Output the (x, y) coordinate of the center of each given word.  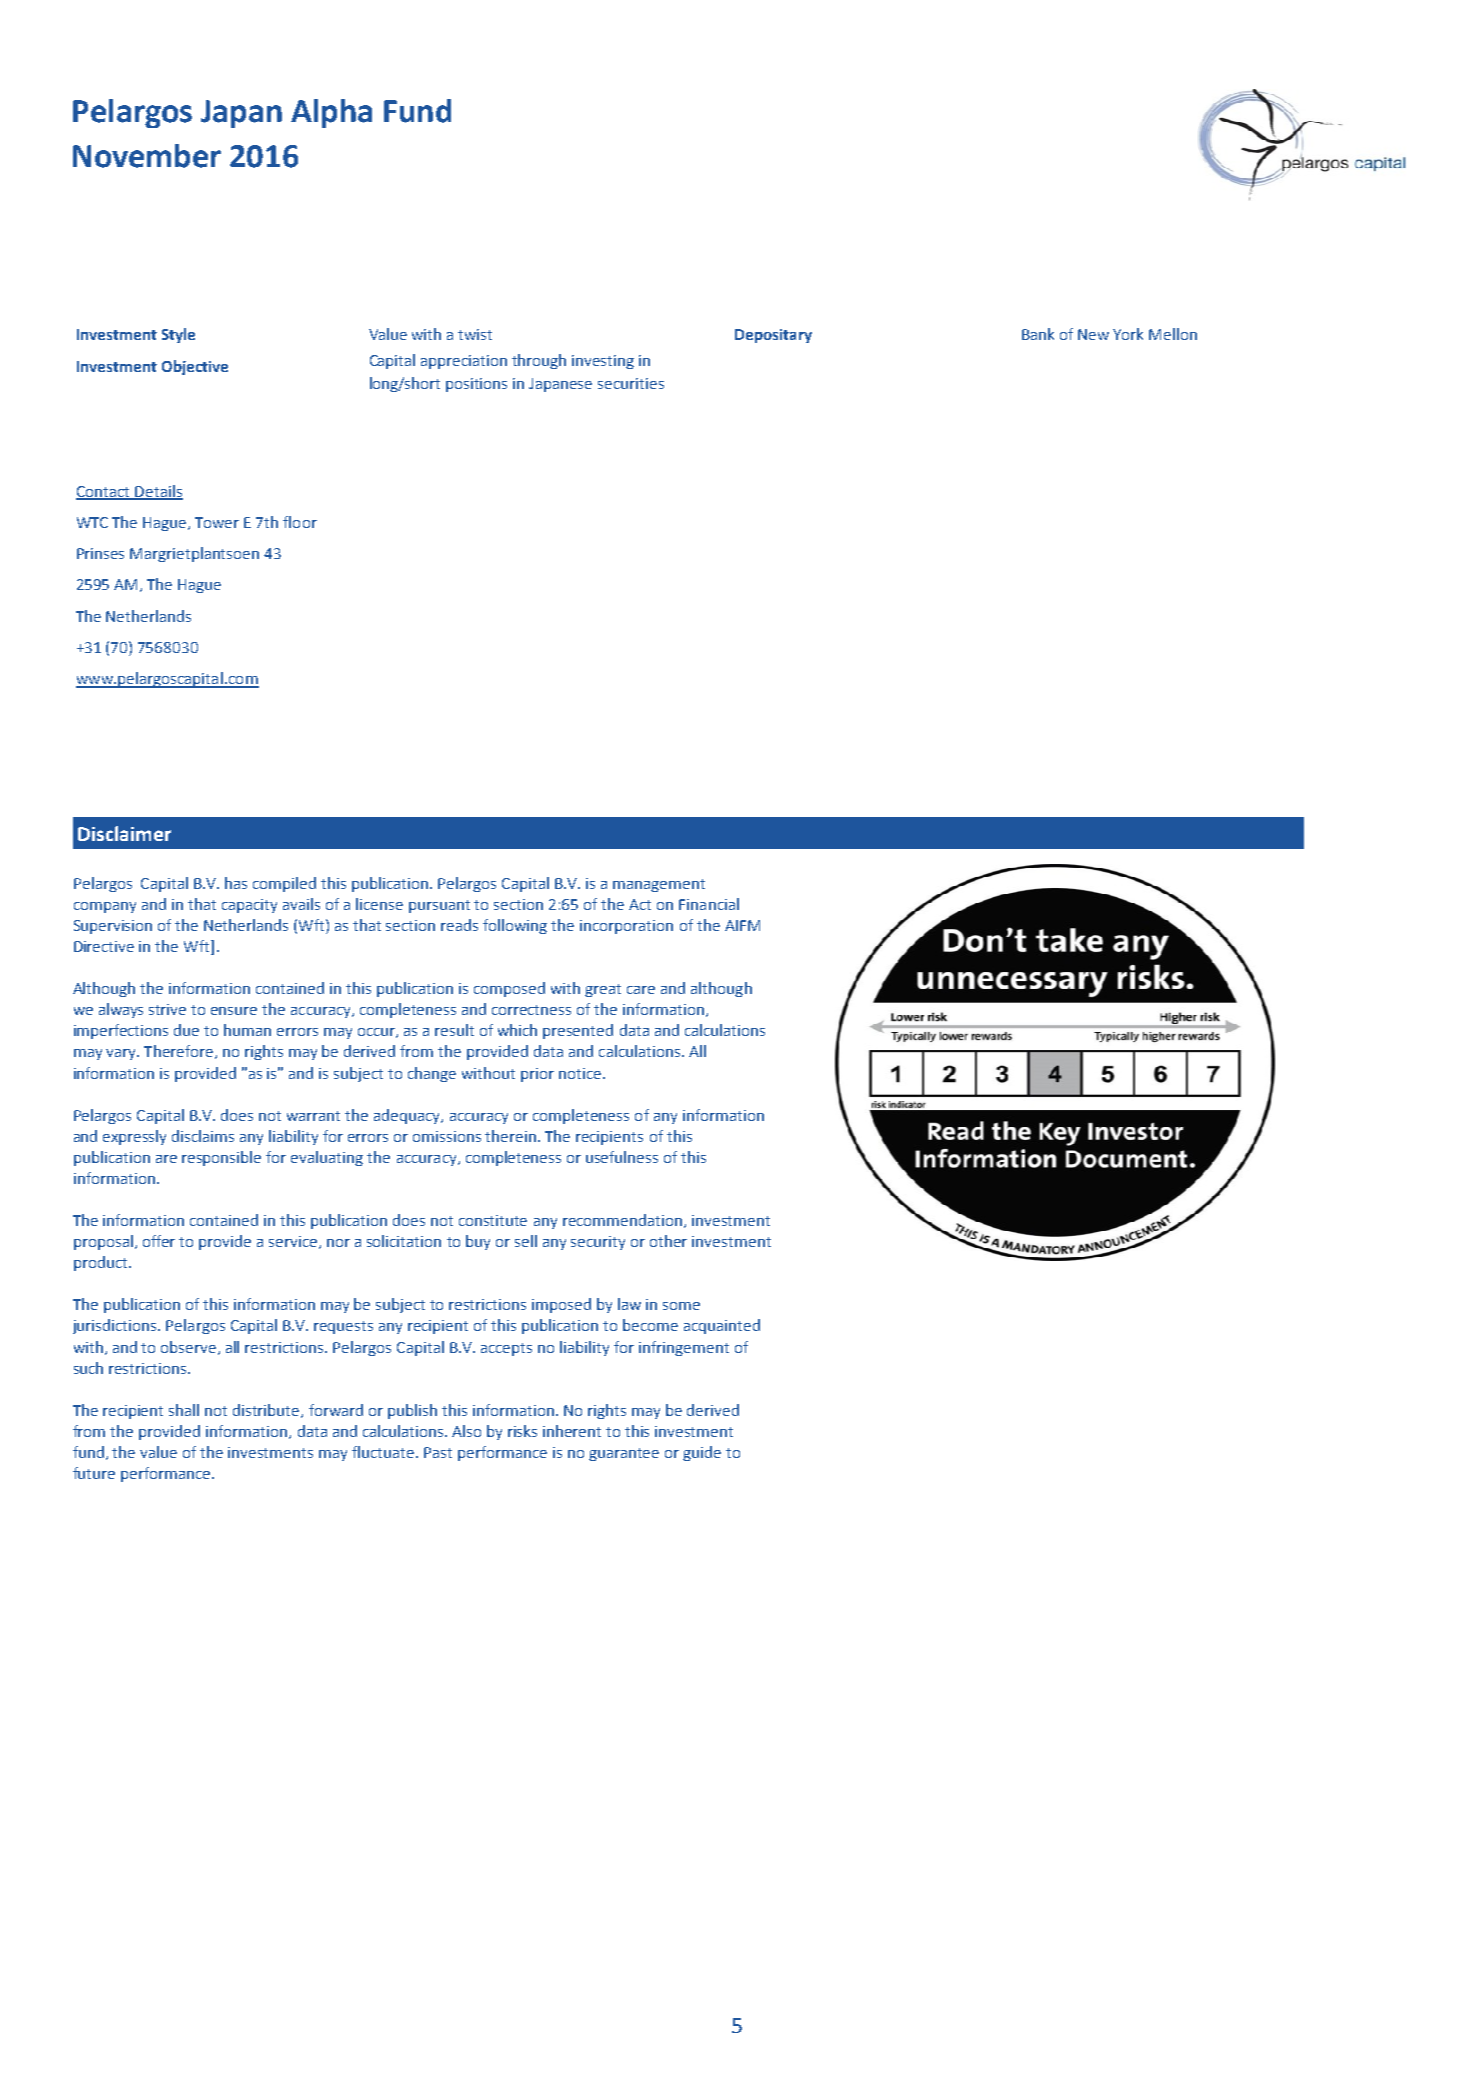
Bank (1038, 334)
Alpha (331, 113)
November (147, 156)
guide (702, 1453)
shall (184, 1410)
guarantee (624, 1454)
